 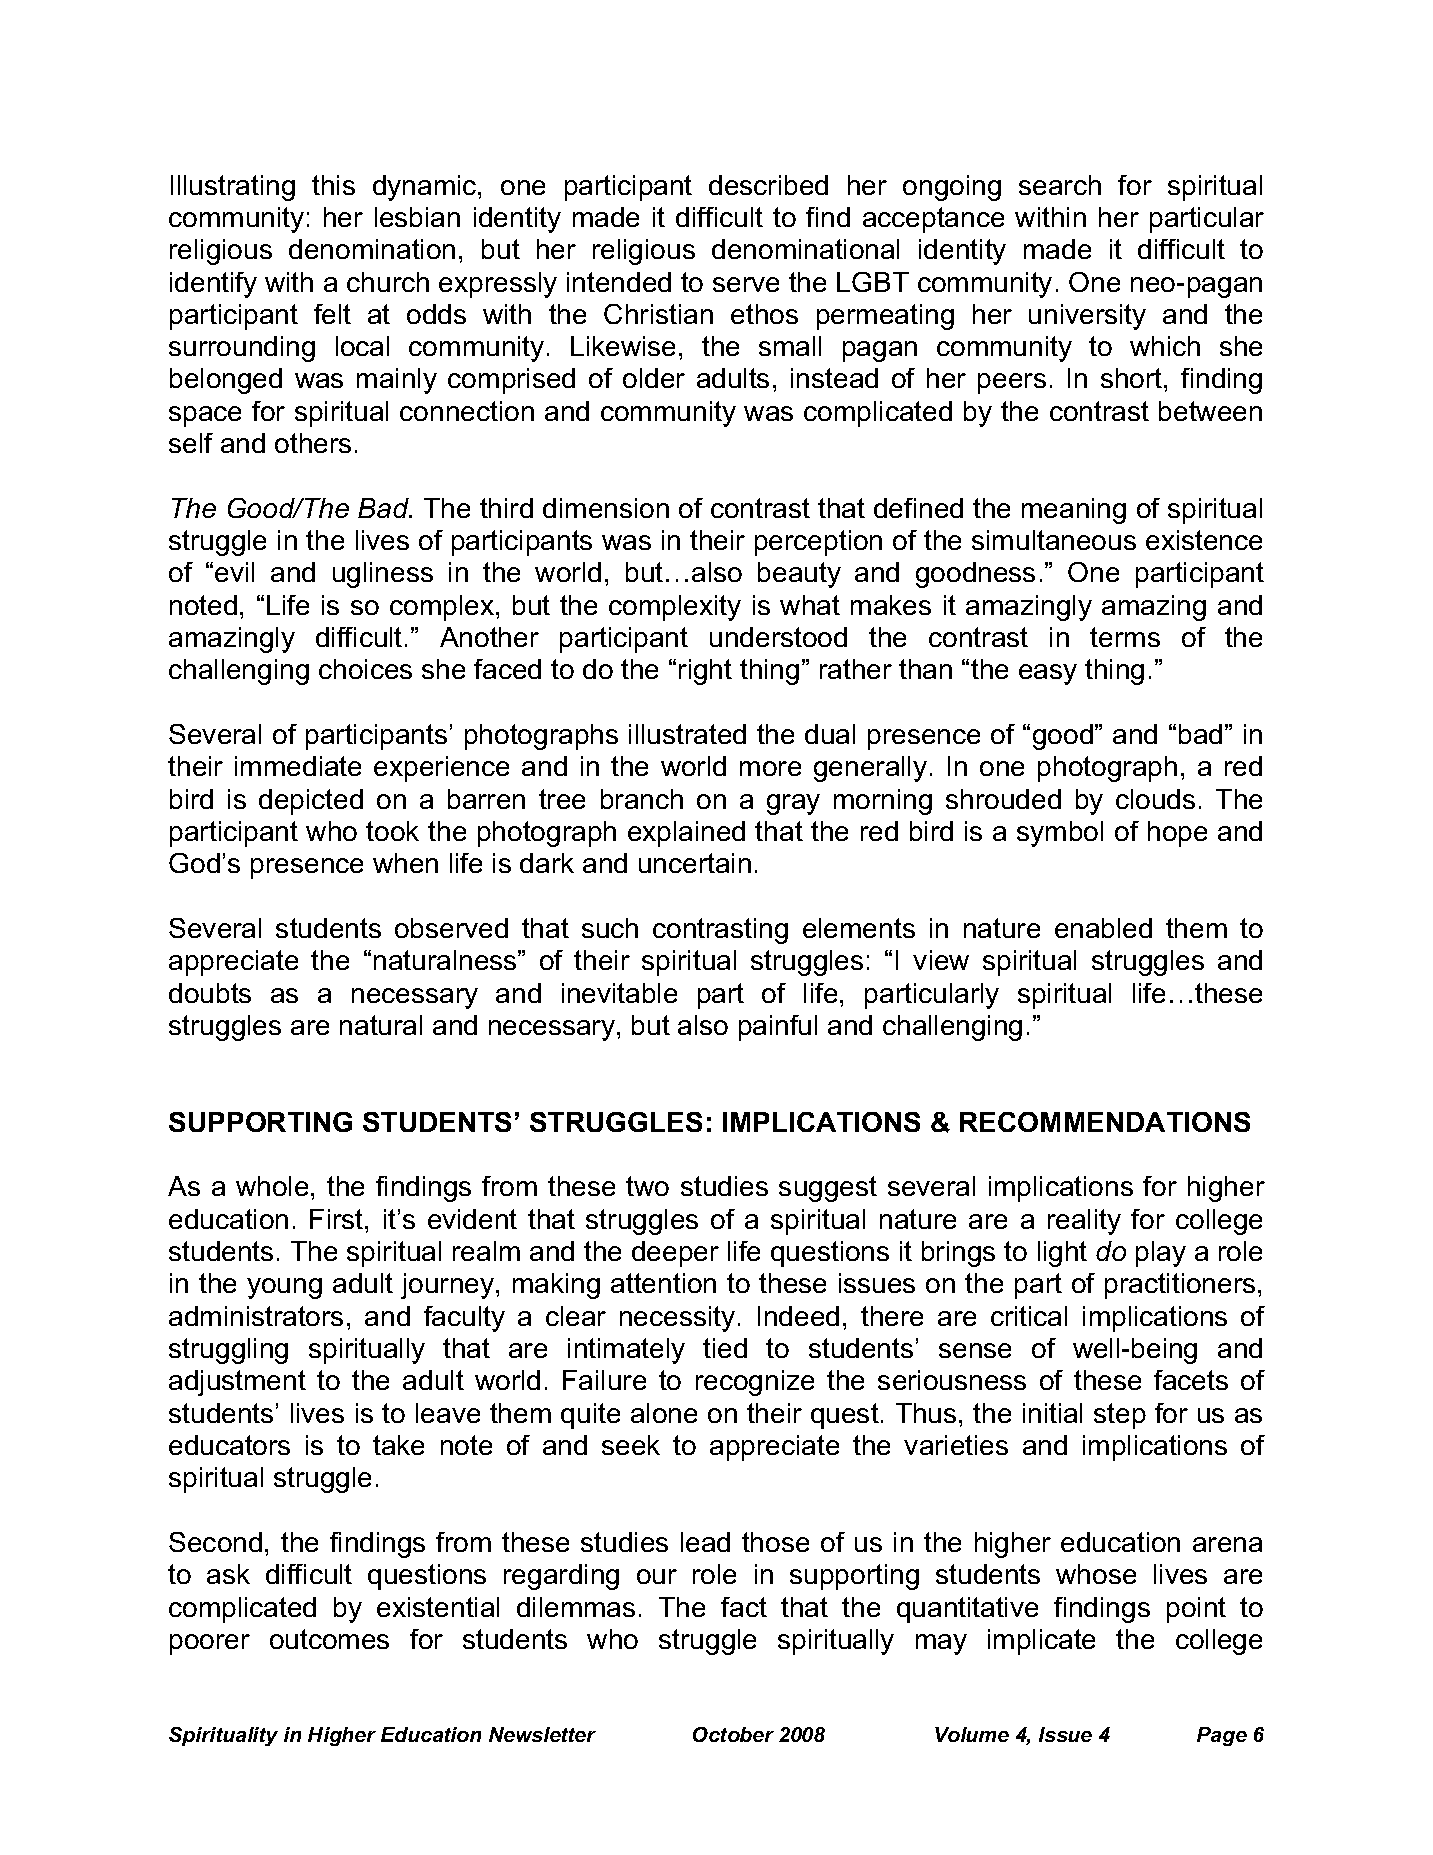 What do you see at coordinates (1103, 928) in the screenshot?
I see `enabled` at bounding box center [1103, 928].
